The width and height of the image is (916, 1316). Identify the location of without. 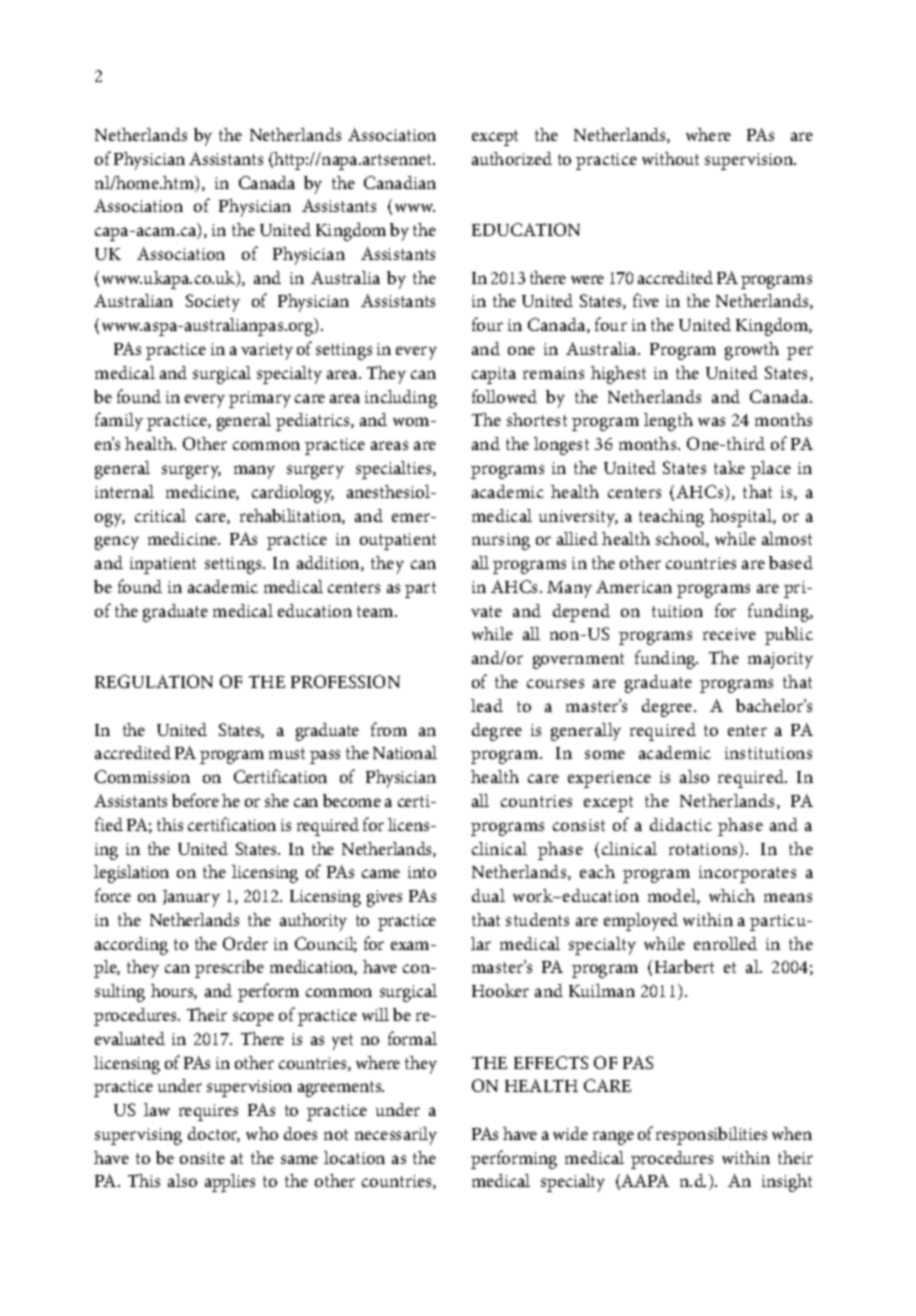
(670, 158).
